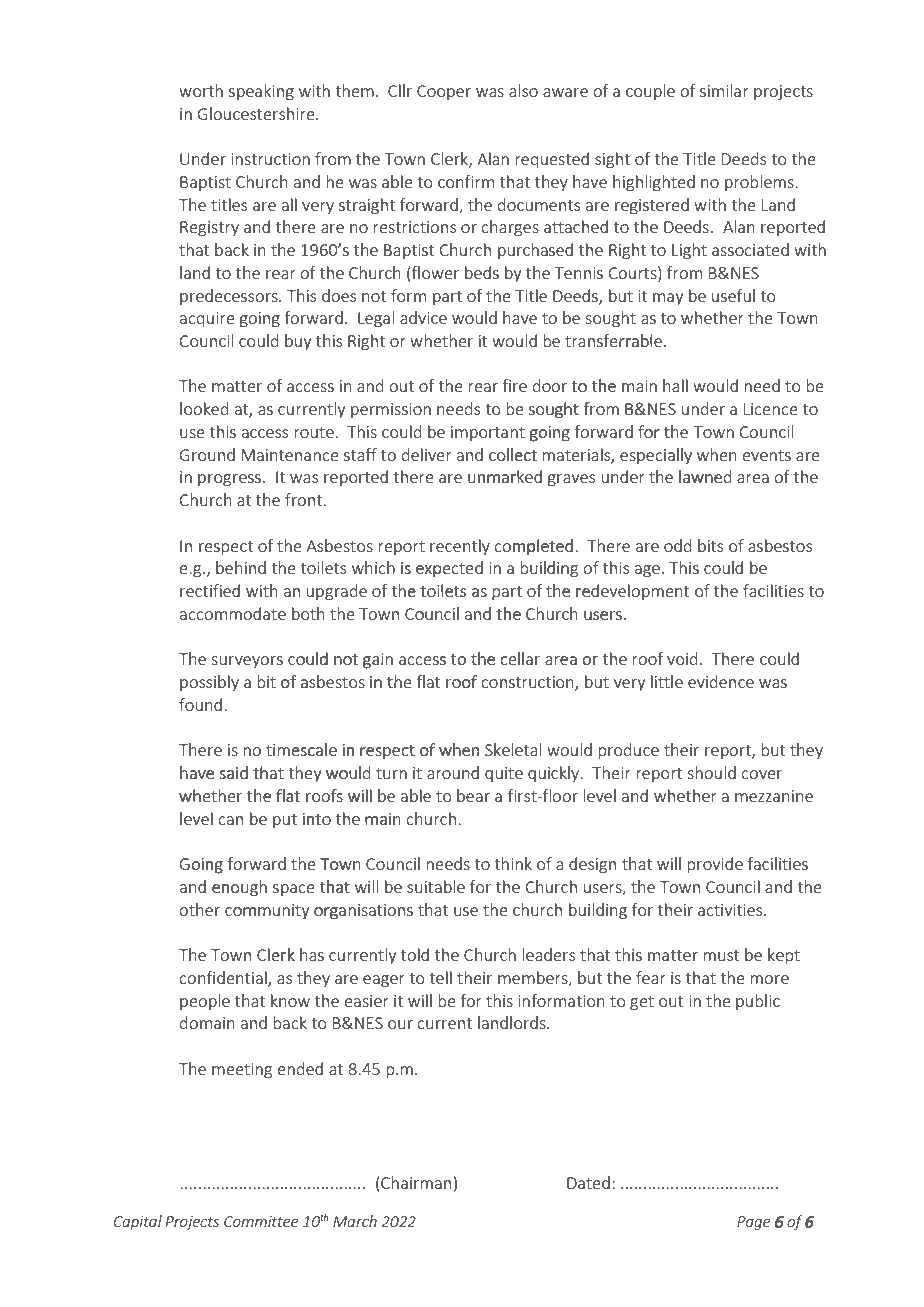 This screenshot has height=1307, width=924. Describe the element at coordinates (415, 1184) in the screenshot. I see `Chairman` at that location.
